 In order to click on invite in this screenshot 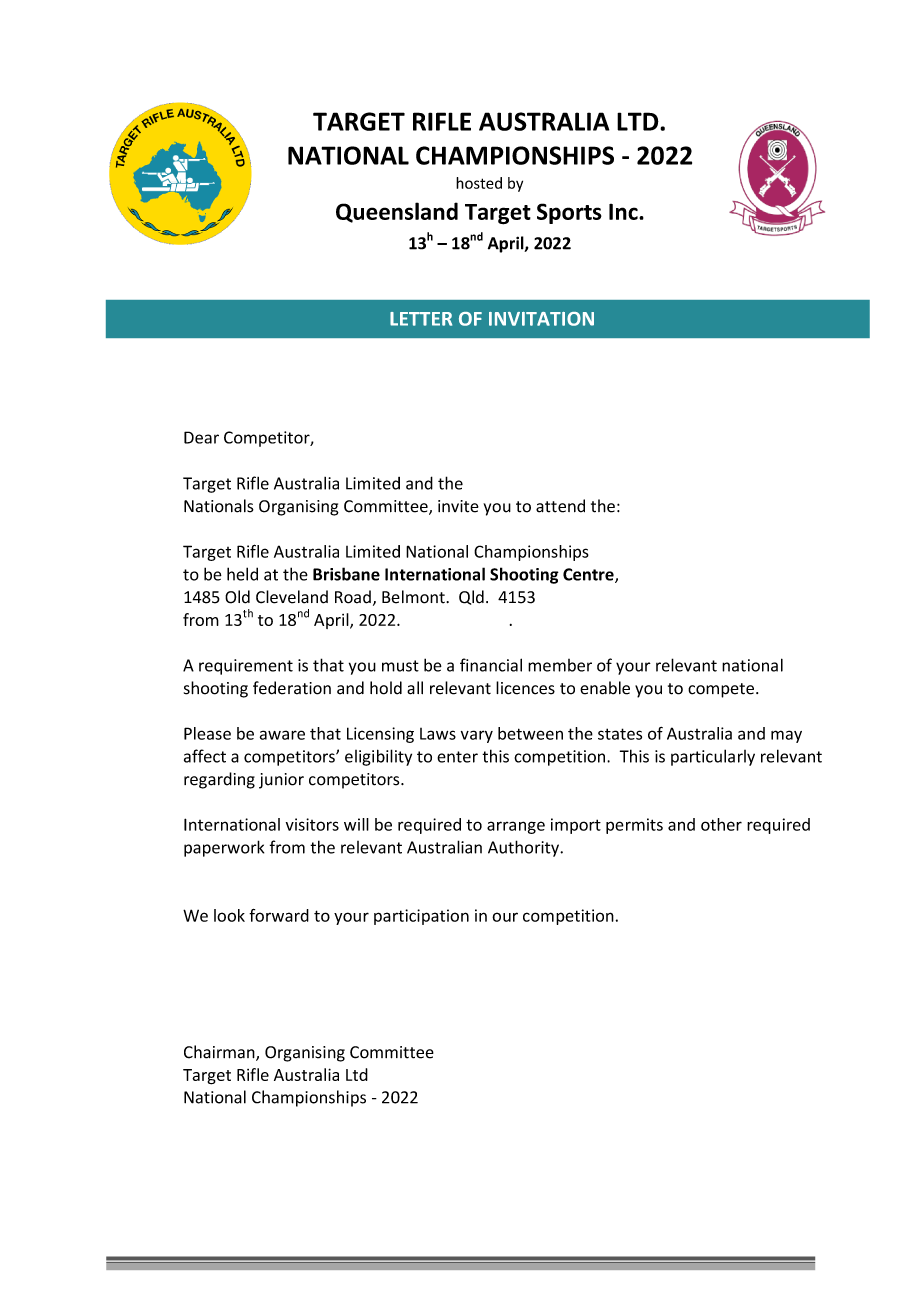, I will do `click(458, 506)`.
